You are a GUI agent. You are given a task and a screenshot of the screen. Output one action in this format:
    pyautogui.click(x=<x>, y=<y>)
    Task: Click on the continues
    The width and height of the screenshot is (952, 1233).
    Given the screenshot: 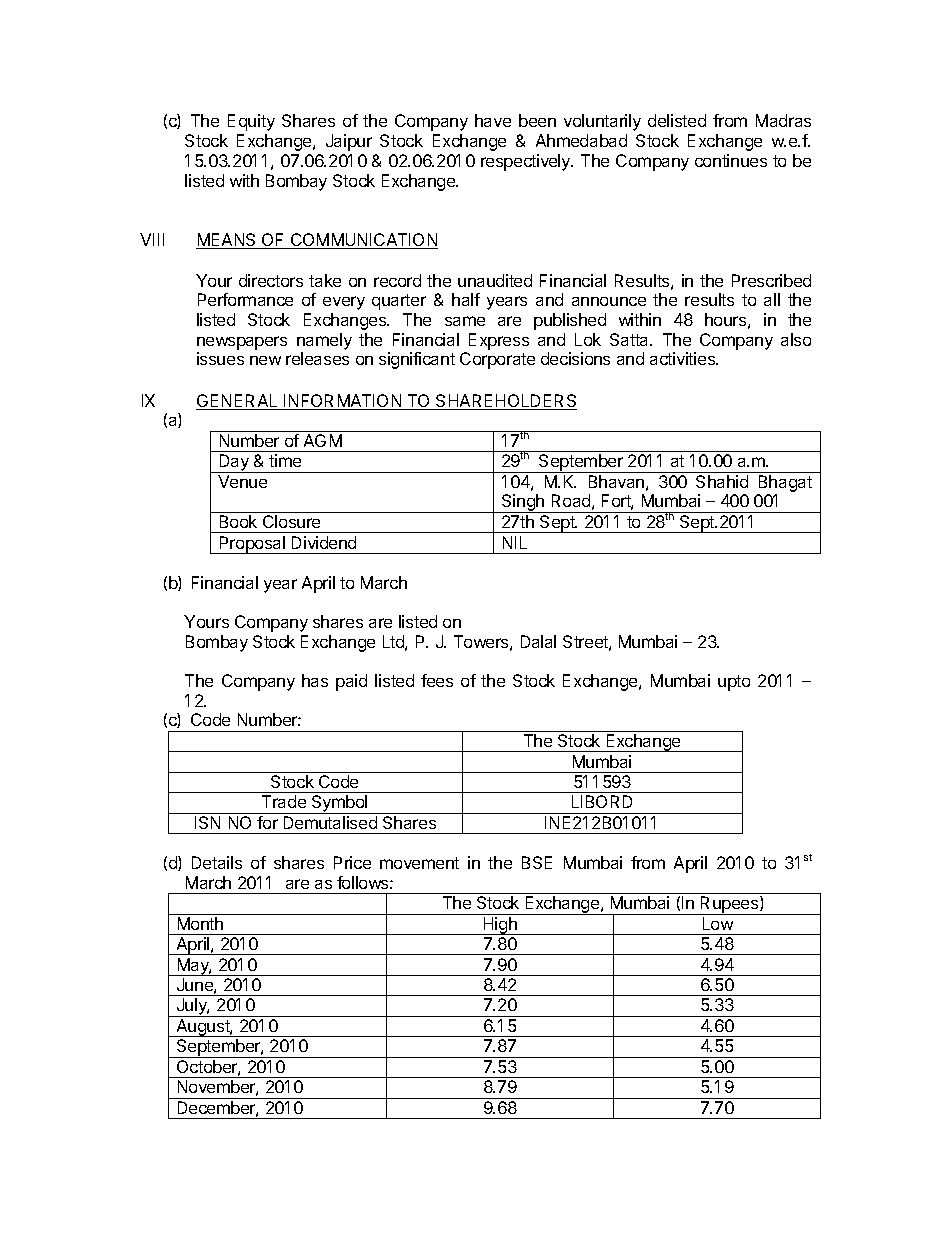 What is the action you would take?
    pyautogui.click(x=731, y=160)
